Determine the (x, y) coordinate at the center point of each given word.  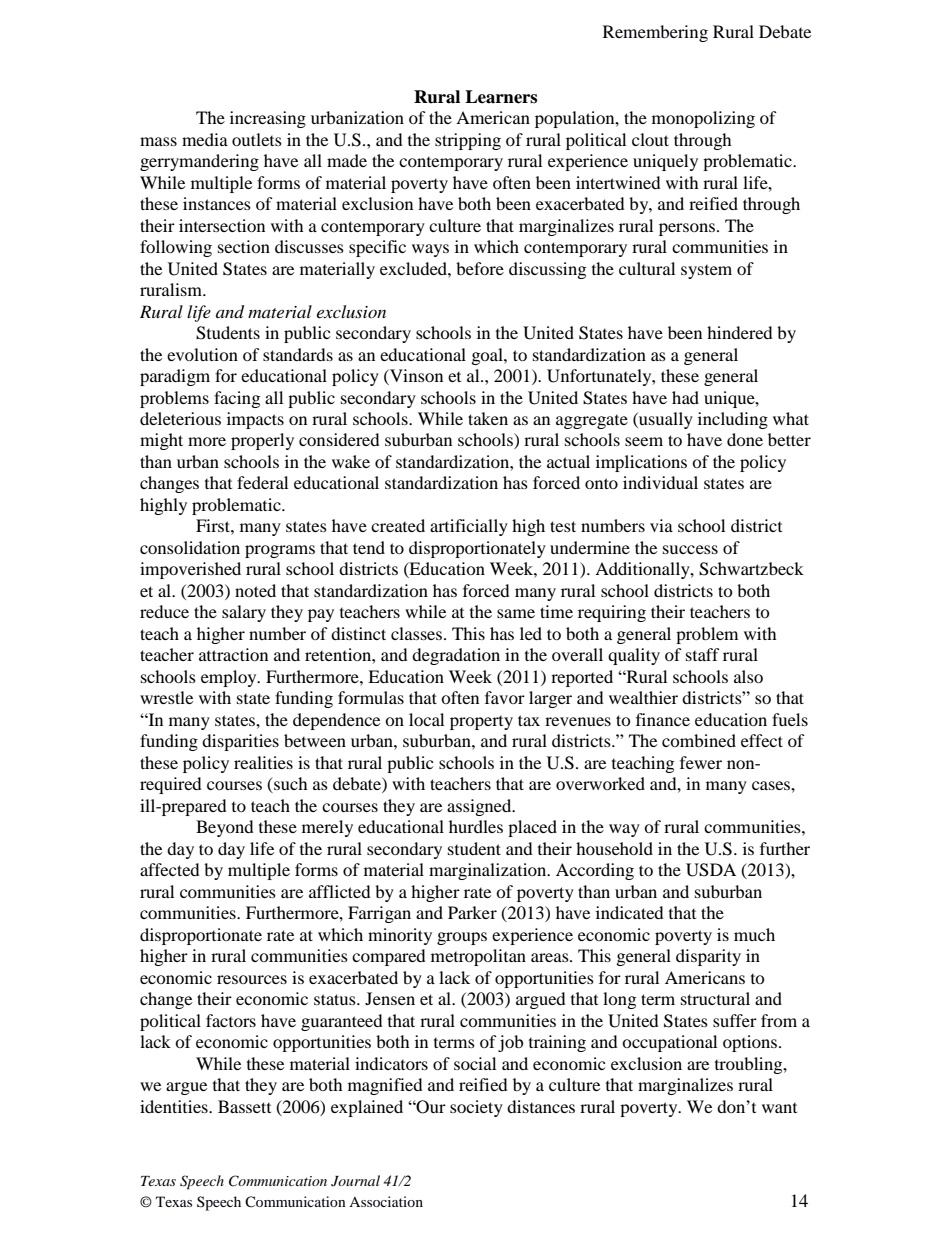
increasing (268, 119)
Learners (501, 97)
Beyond (225, 828)
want (779, 1108)
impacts (255, 420)
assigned (480, 807)
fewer (701, 762)
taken (488, 418)
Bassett (244, 1106)
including (733, 420)
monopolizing (703, 119)
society (476, 1108)
